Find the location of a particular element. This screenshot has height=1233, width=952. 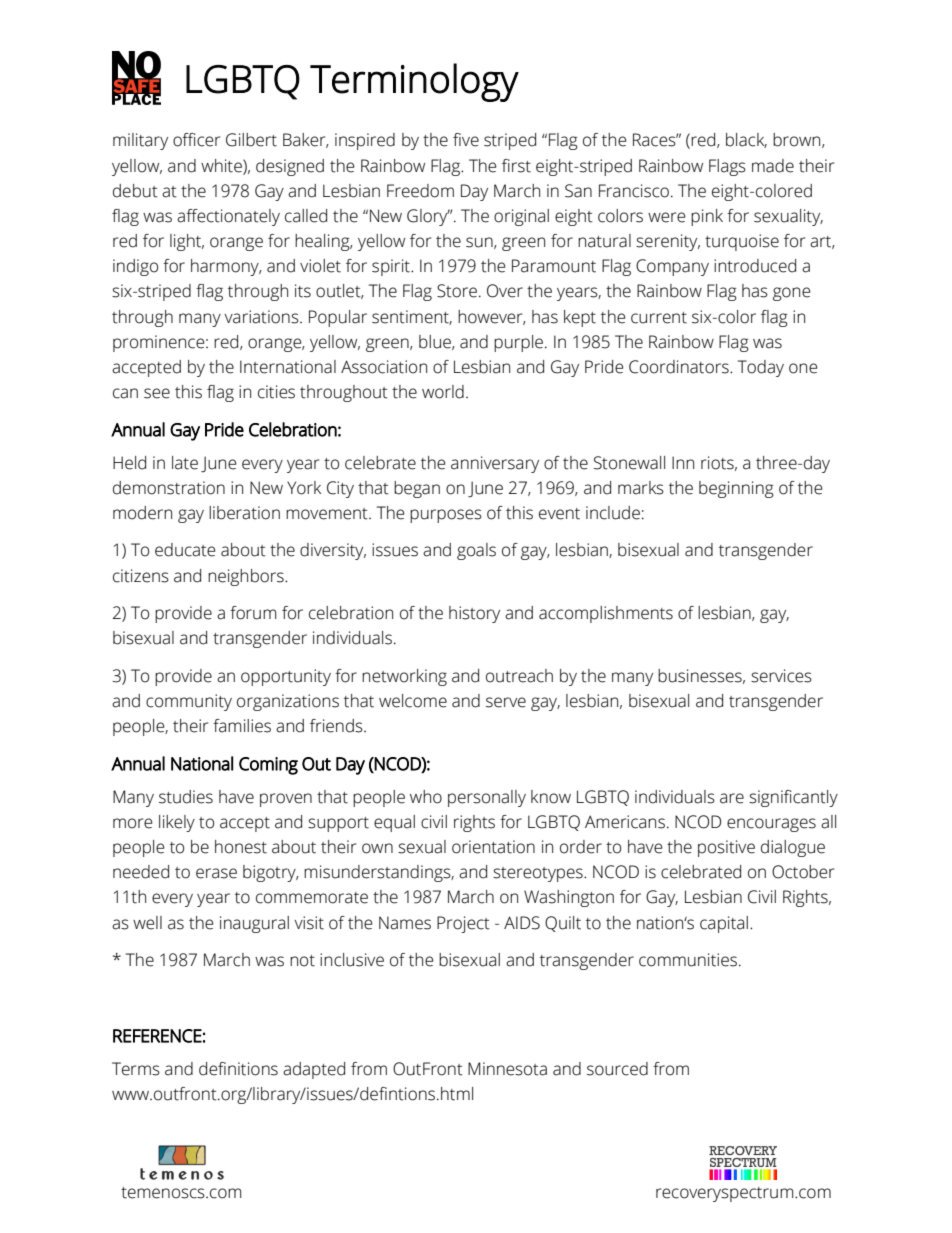

purple is located at coordinates (518, 343).
